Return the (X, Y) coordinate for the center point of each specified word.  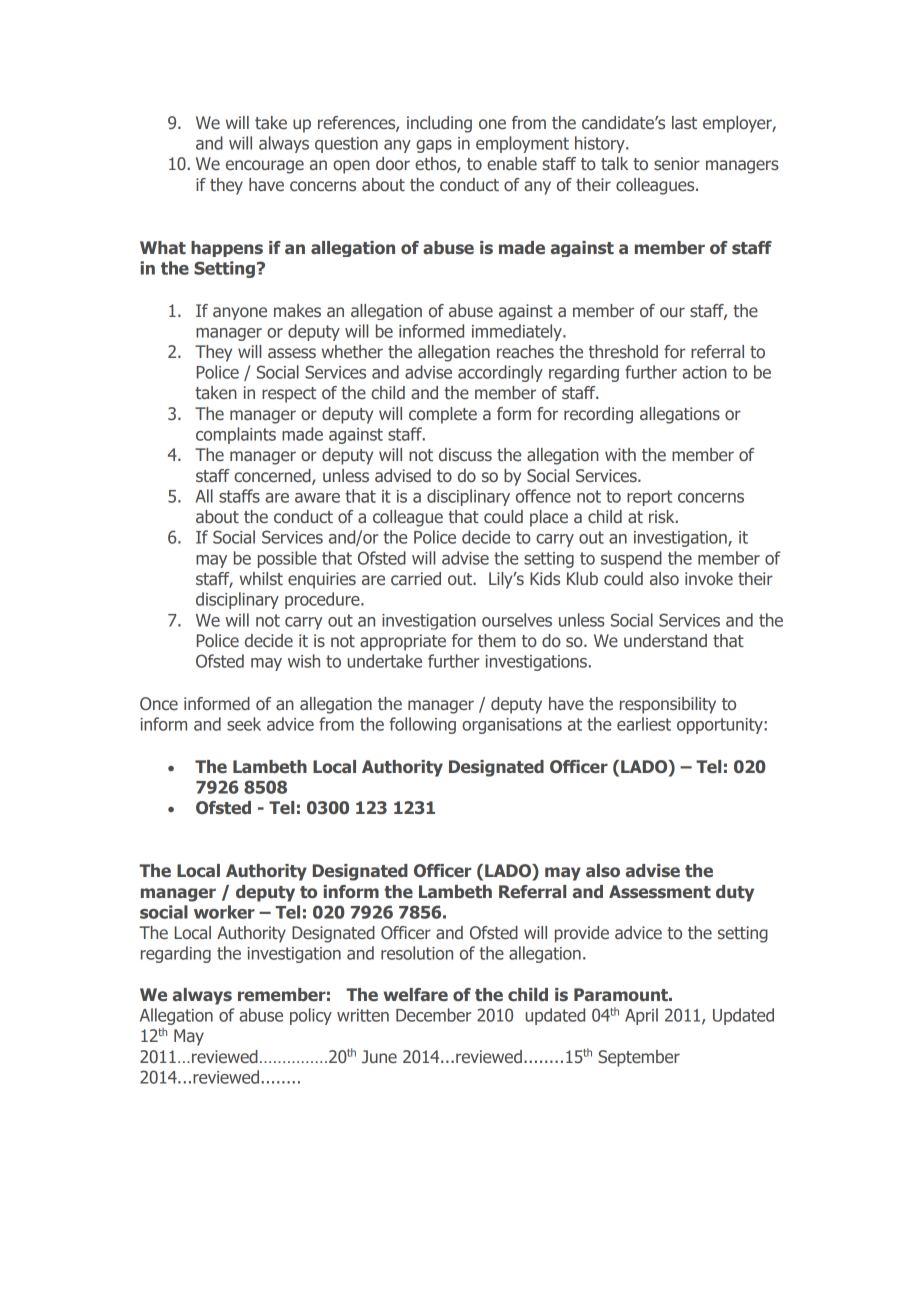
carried (416, 578)
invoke (709, 578)
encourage (265, 167)
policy (311, 1016)
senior (677, 164)
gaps (434, 146)
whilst (261, 578)
